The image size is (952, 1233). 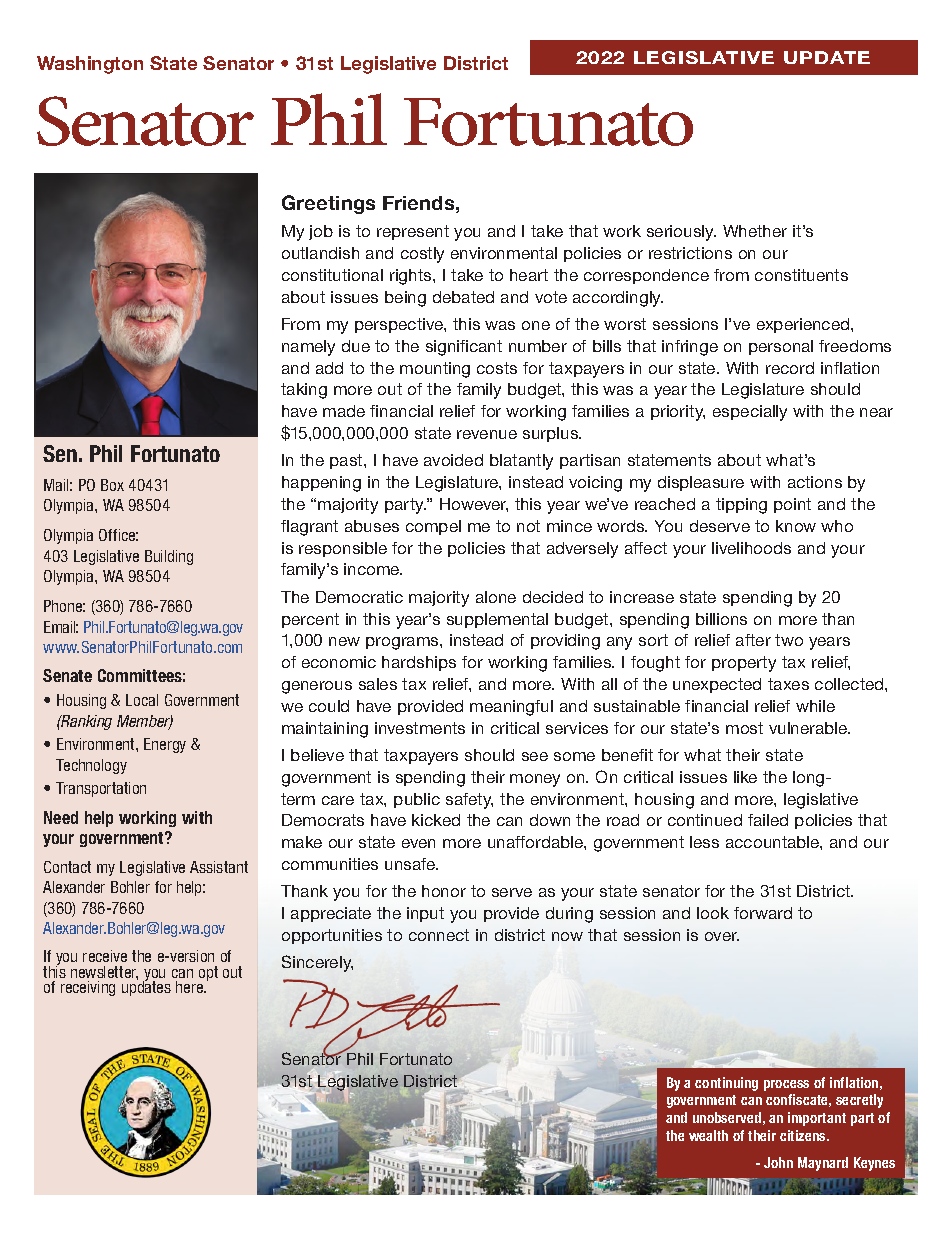 I want to click on significant, so click(x=464, y=348).
